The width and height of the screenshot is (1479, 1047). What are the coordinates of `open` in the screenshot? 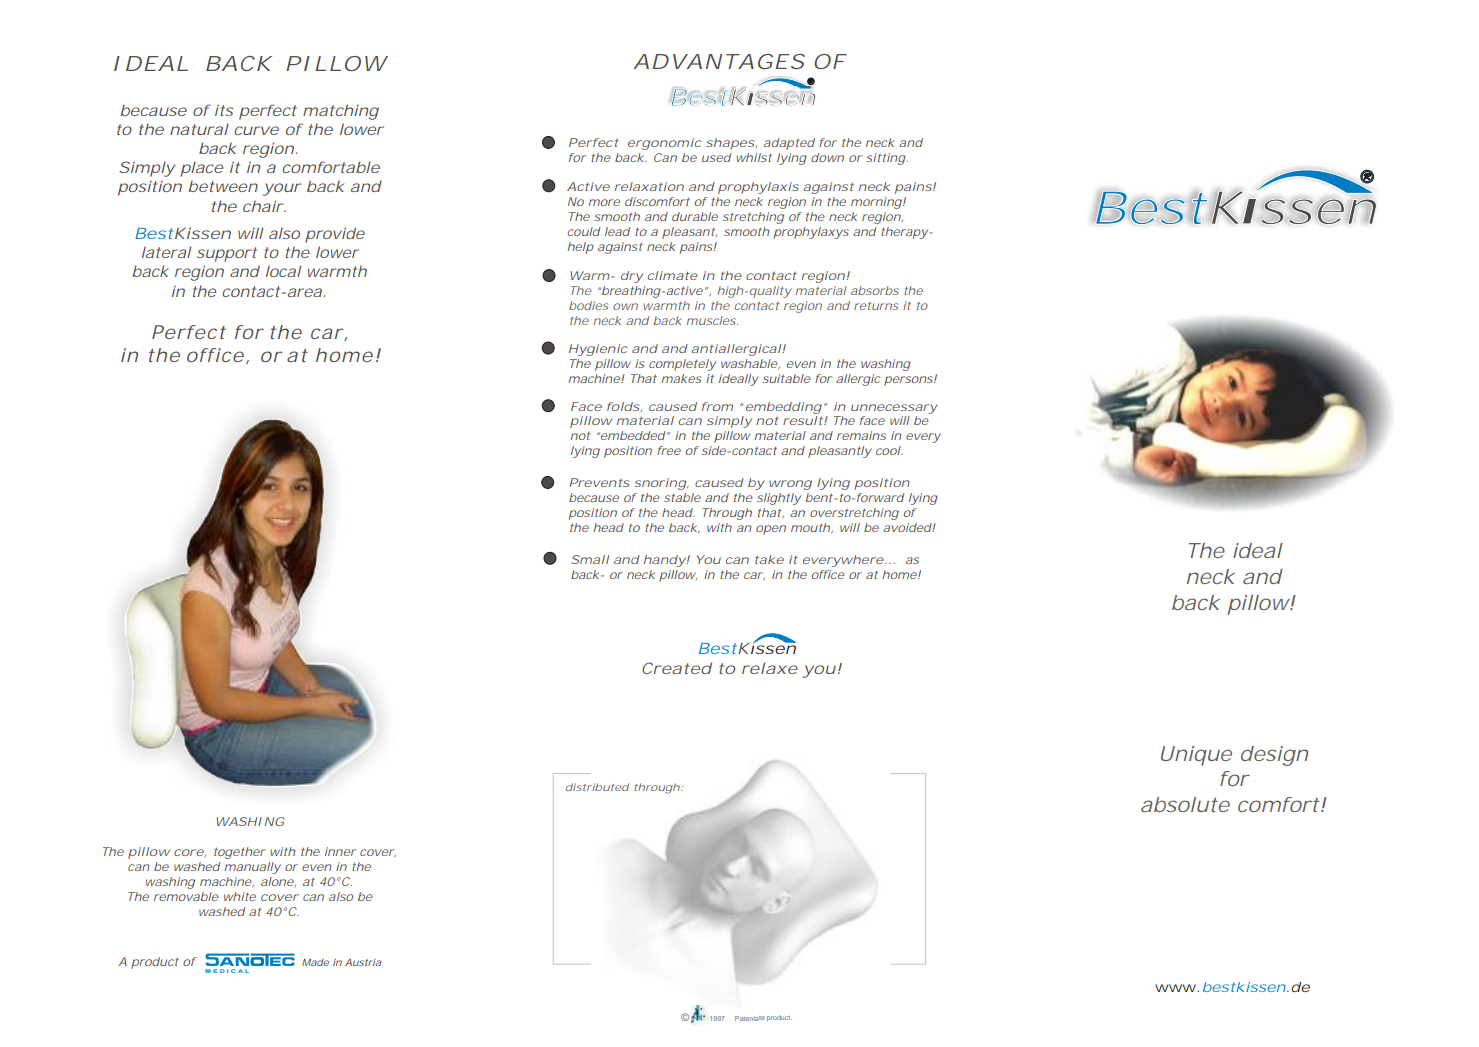 It's located at (771, 530).
